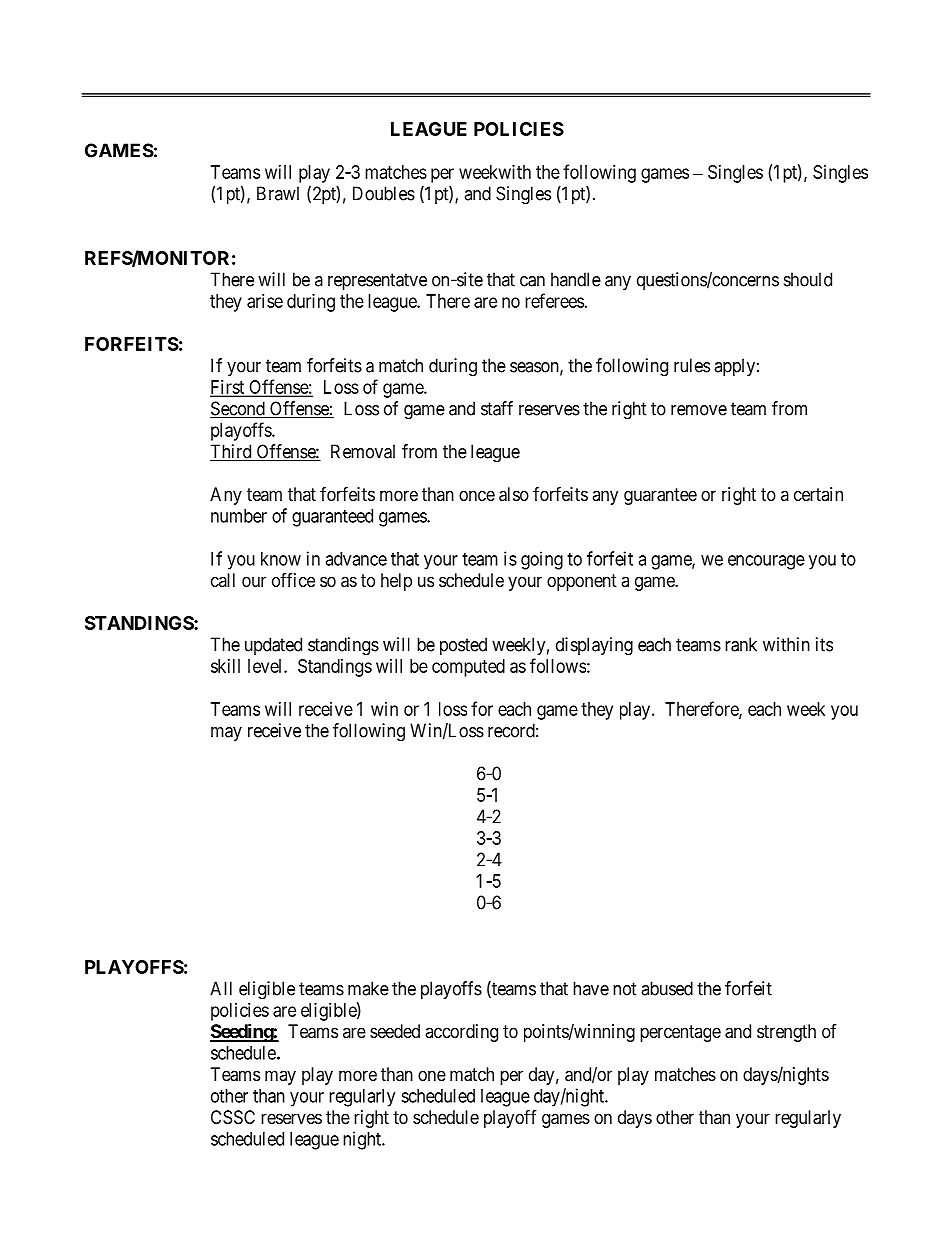  What do you see at coordinates (461, 1033) in the document?
I see `according` at bounding box center [461, 1033].
